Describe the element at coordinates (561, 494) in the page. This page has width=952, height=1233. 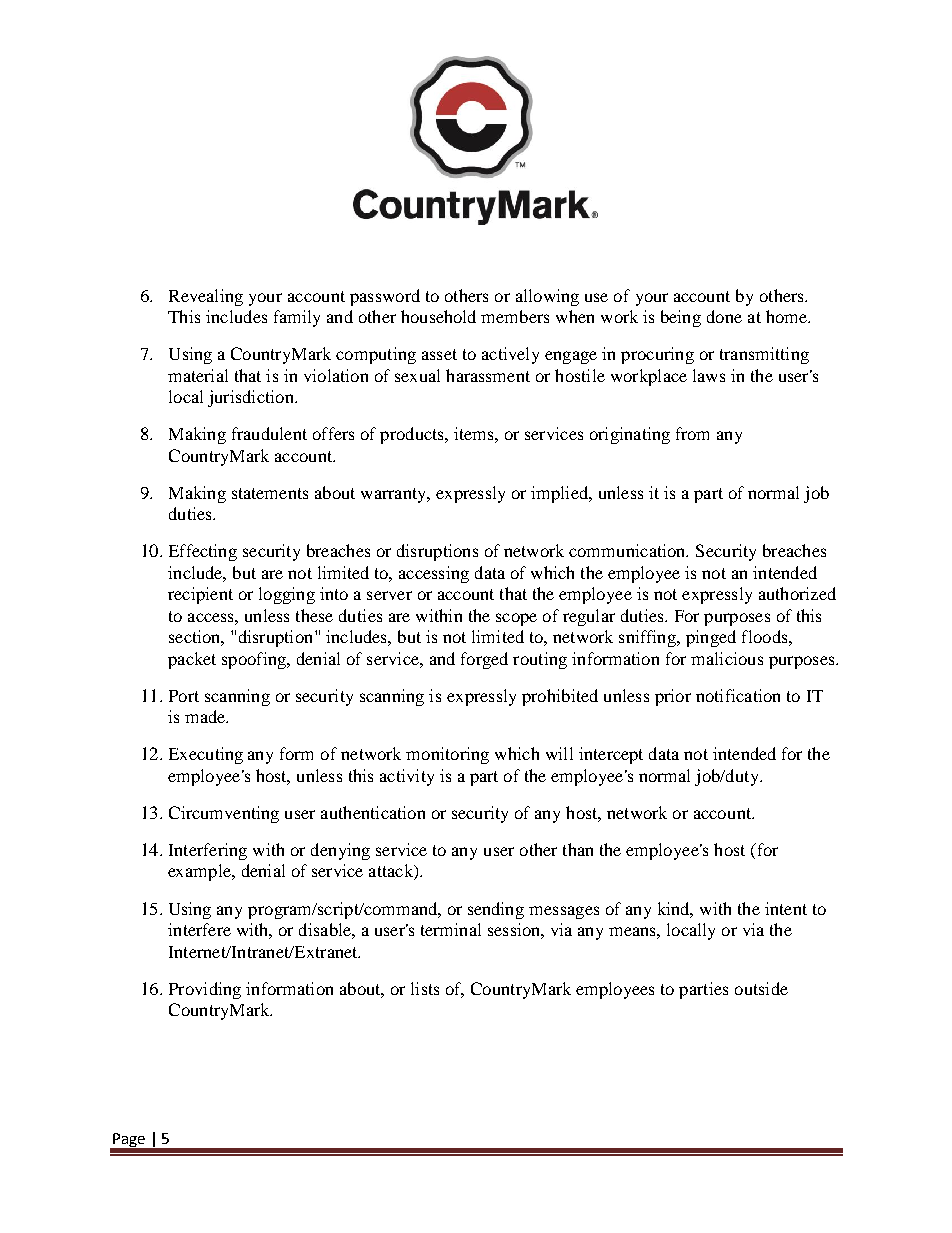
I see `implied` at that location.
